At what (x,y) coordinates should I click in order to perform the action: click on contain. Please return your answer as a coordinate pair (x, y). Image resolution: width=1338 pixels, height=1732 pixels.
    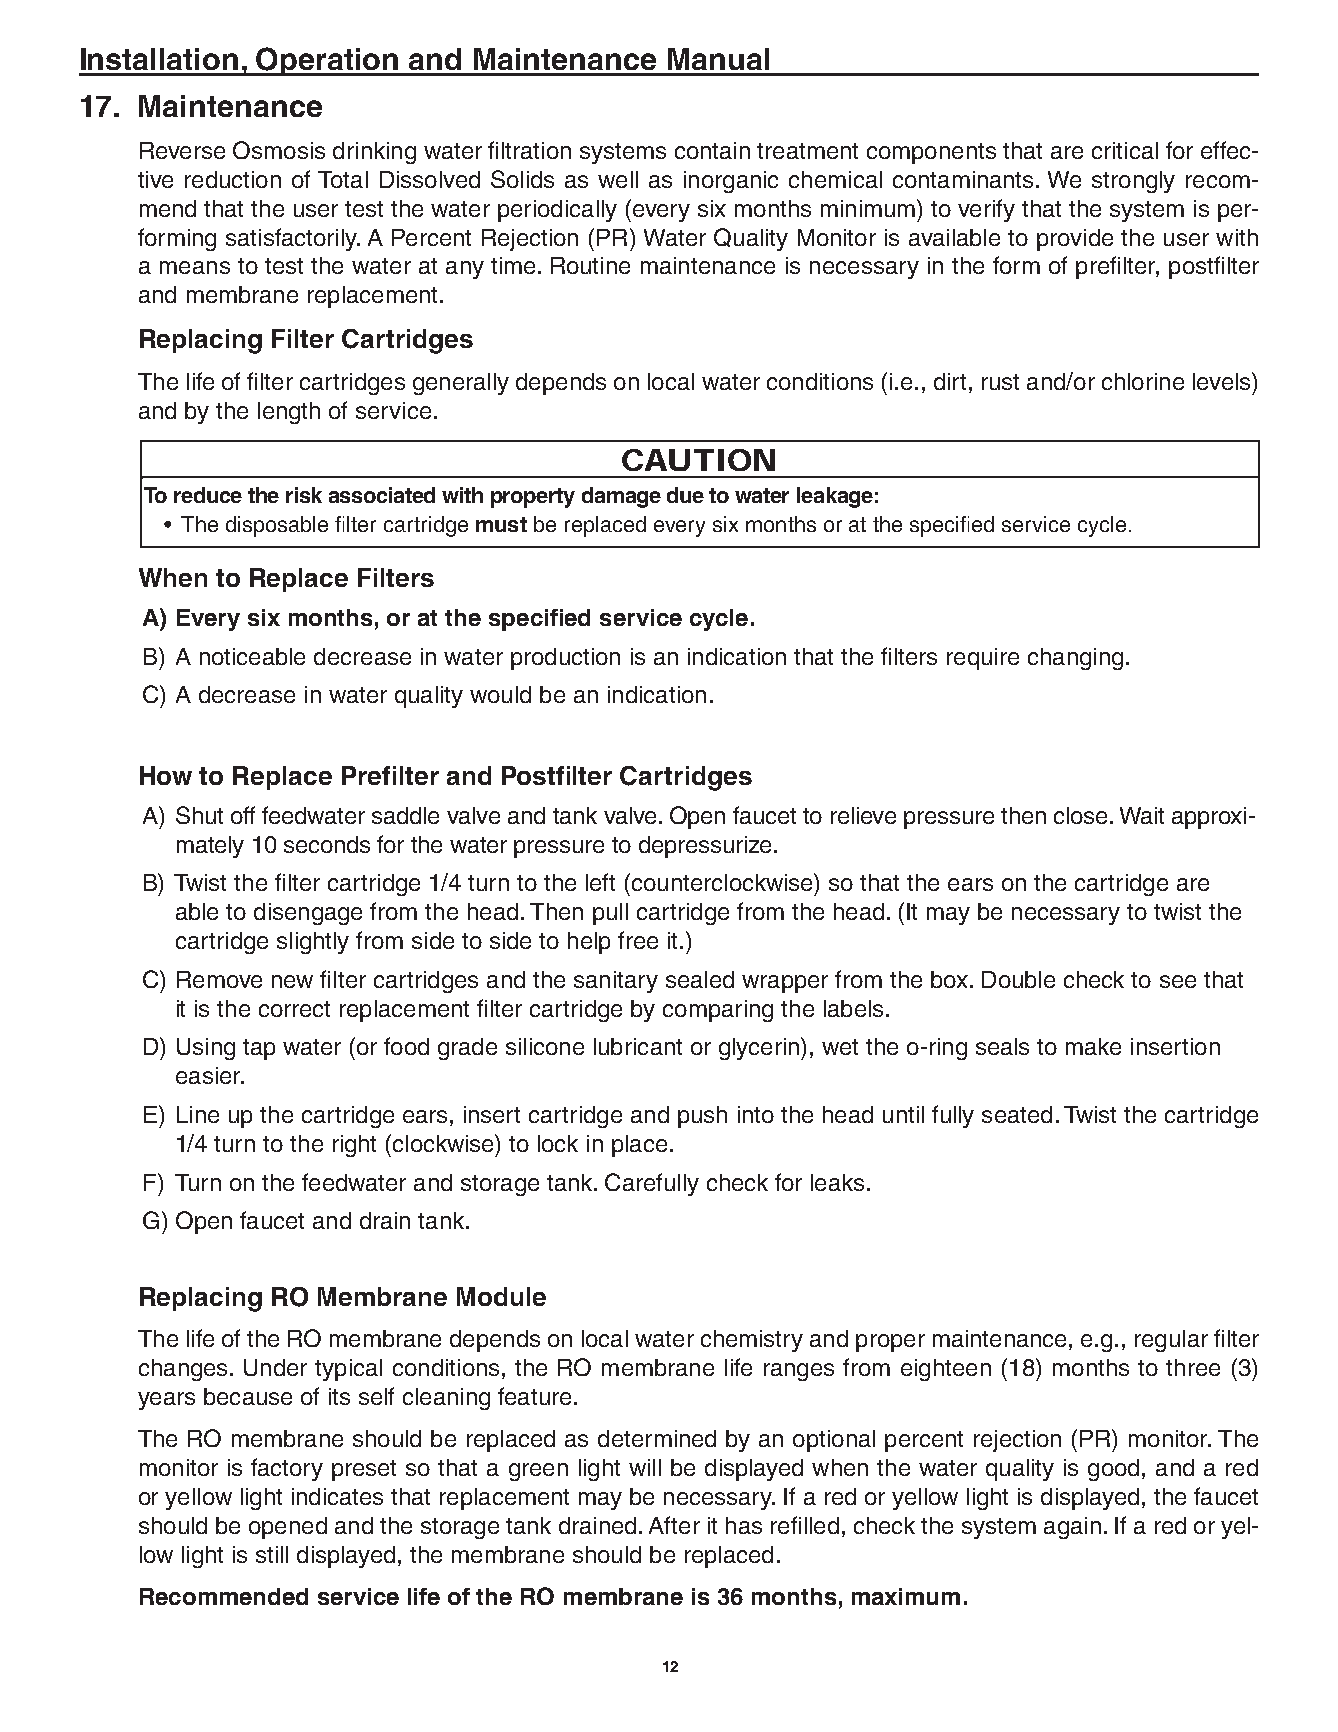
    Looking at the image, I should click on (712, 150).
